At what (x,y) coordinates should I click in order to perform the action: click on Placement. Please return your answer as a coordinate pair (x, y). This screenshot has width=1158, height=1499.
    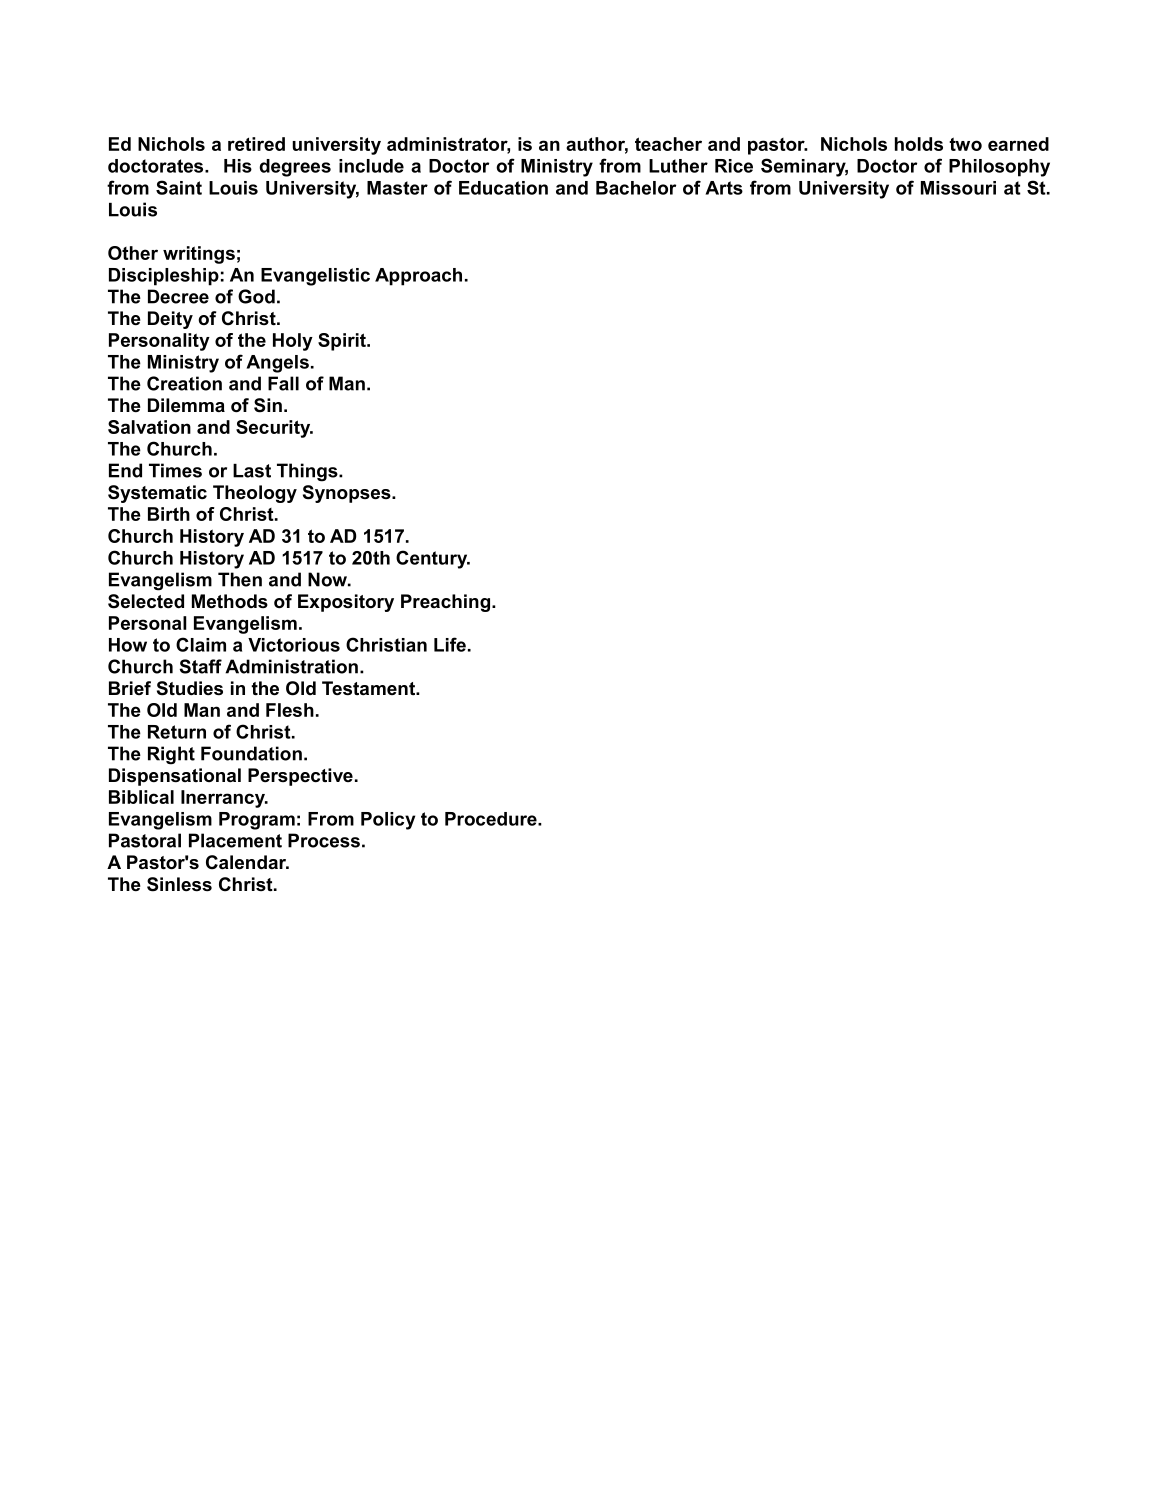
    Looking at the image, I should click on (235, 840).
